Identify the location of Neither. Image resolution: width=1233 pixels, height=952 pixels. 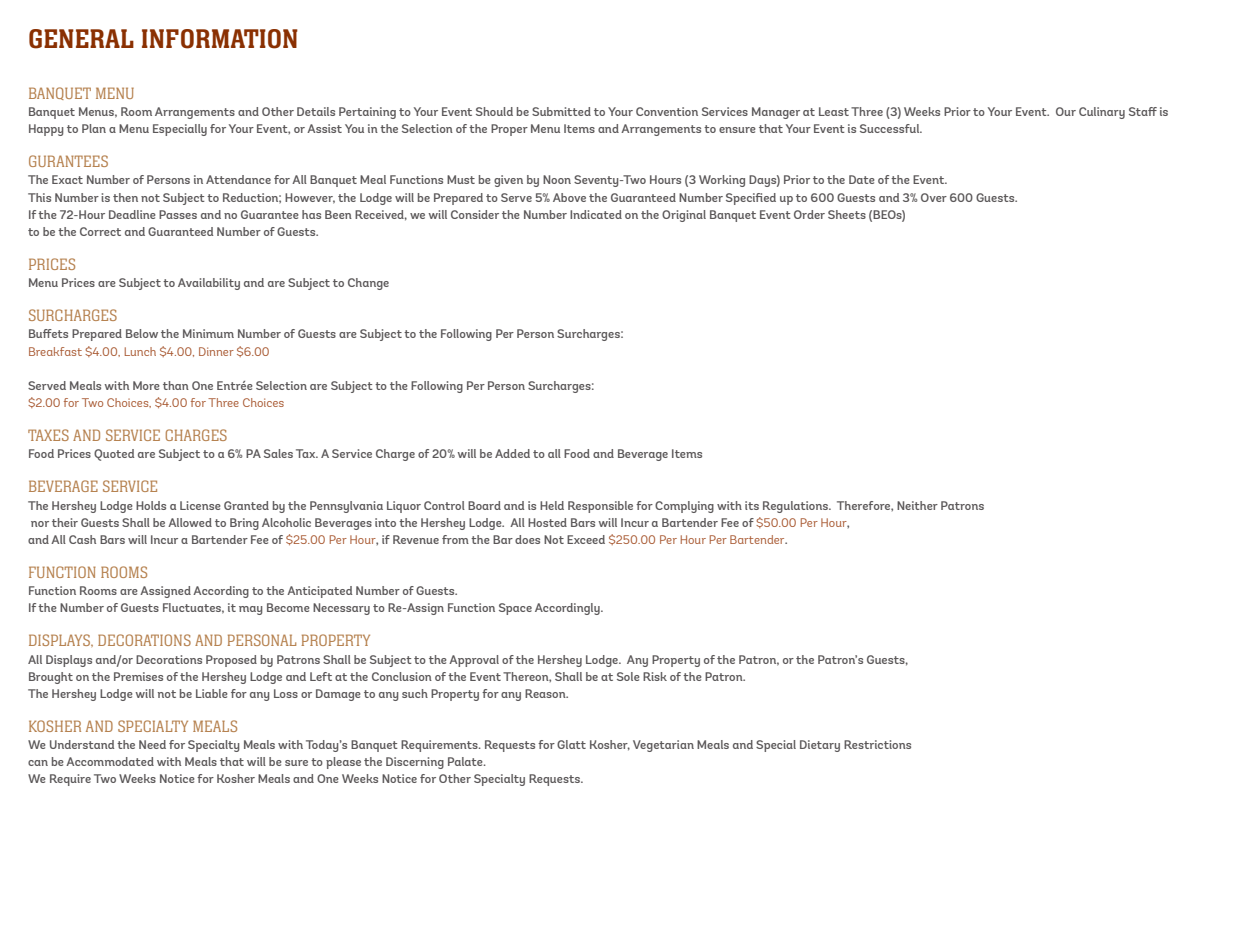
(917, 505).
